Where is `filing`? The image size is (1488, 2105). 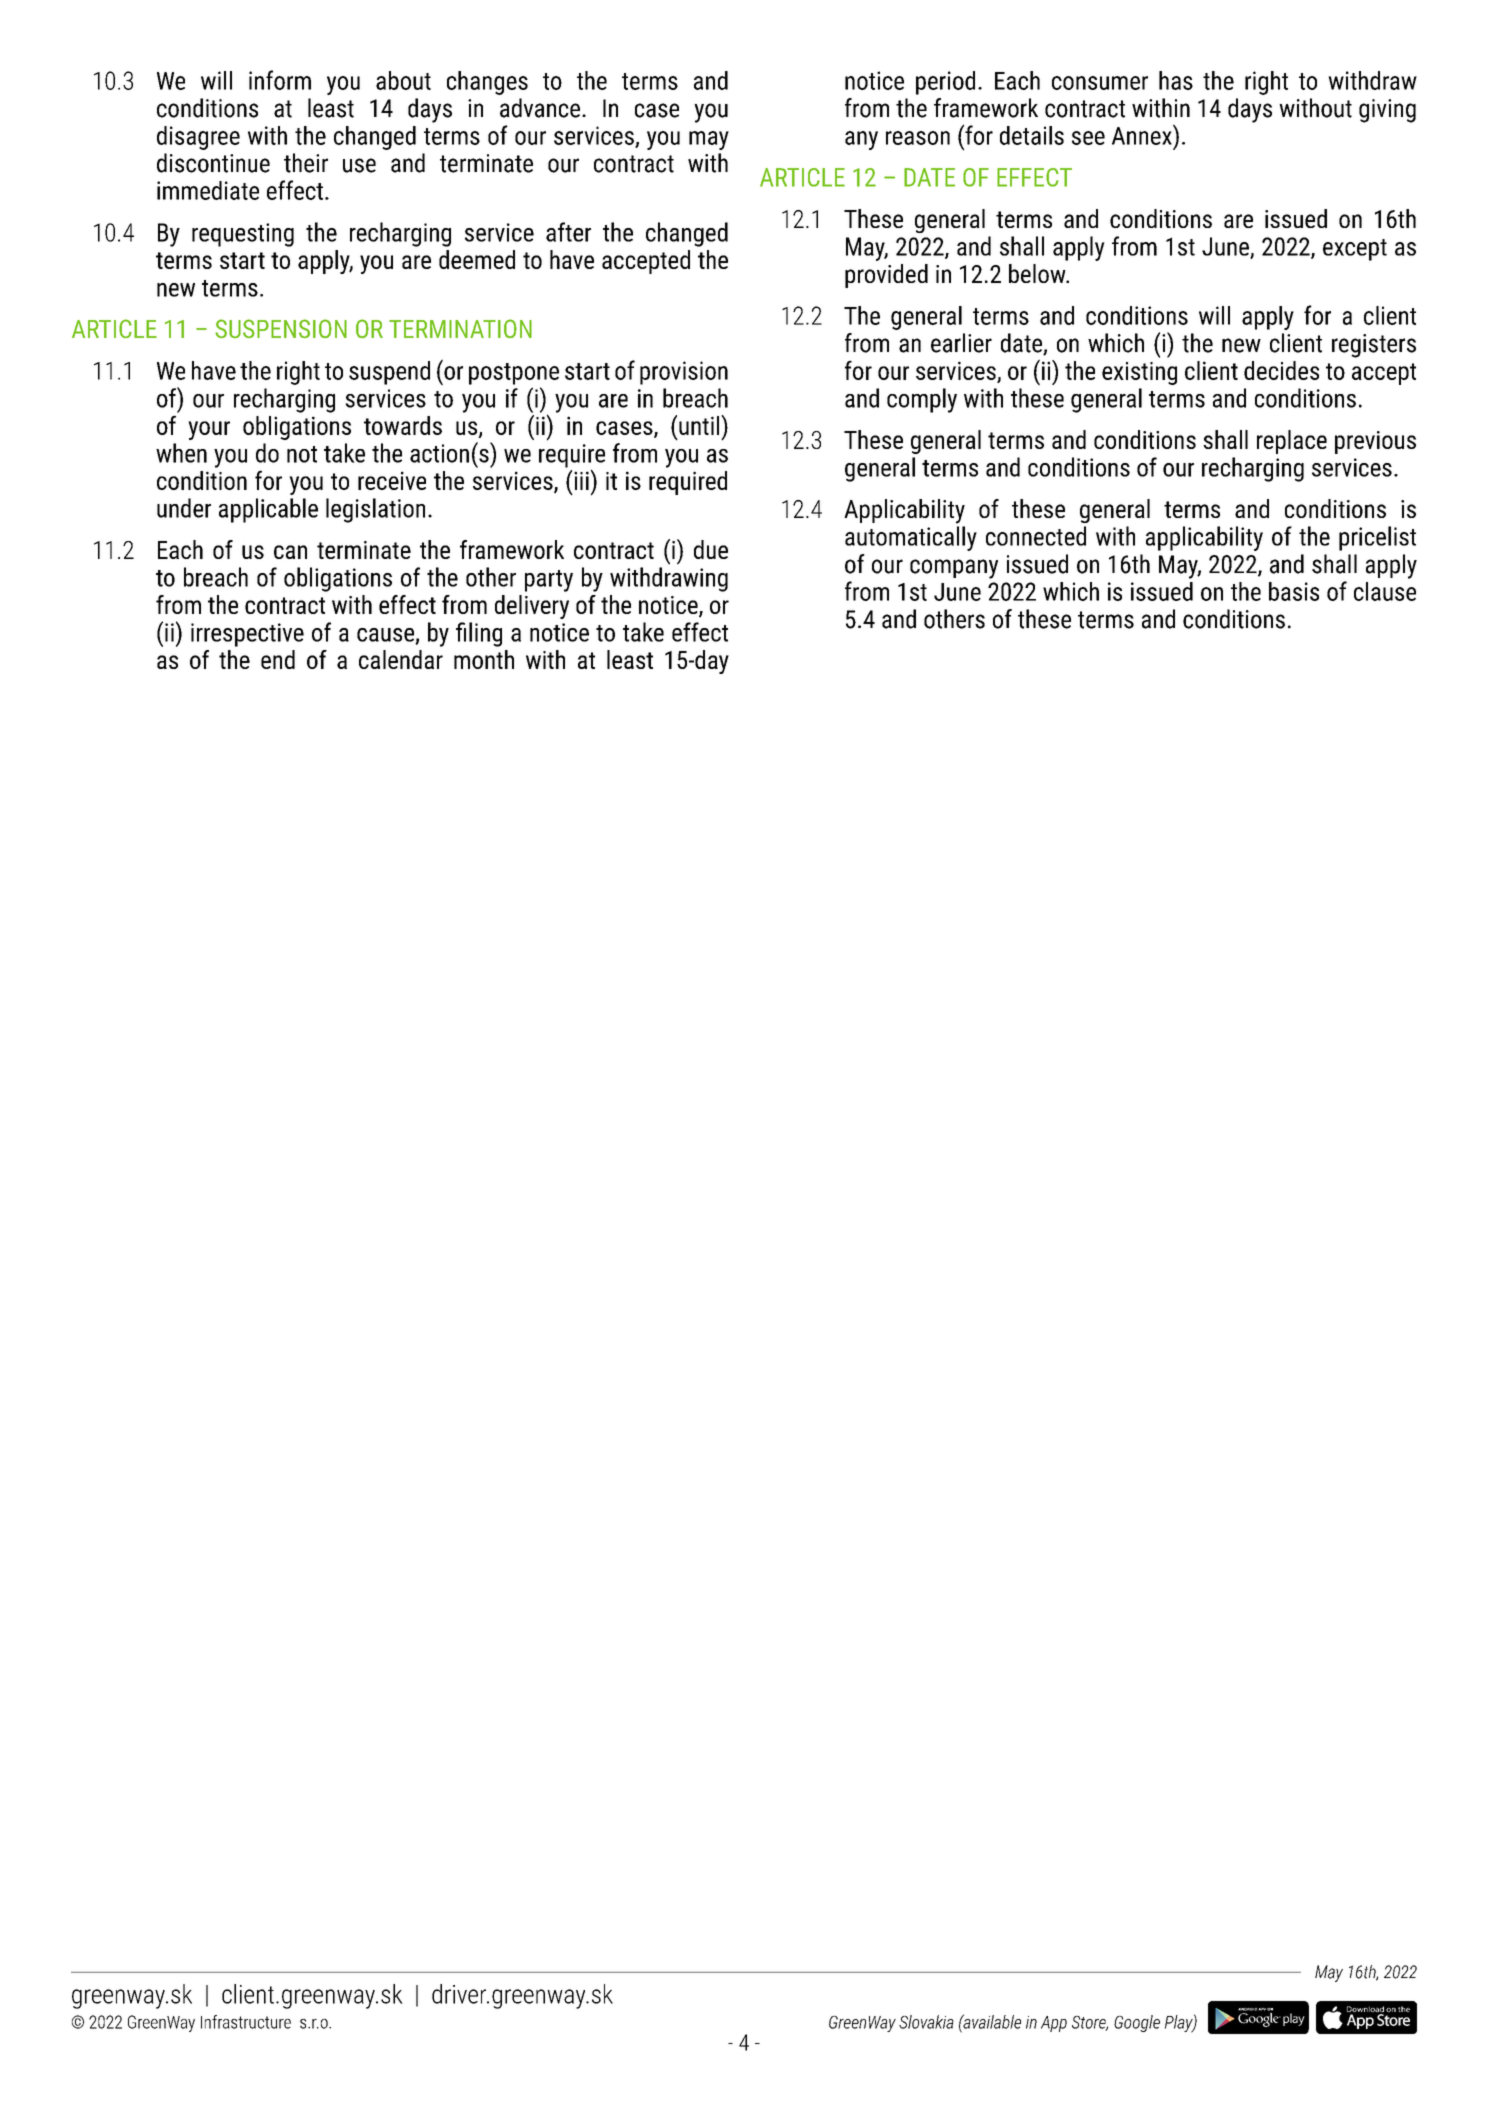 filing is located at coordinates (479, 634).
